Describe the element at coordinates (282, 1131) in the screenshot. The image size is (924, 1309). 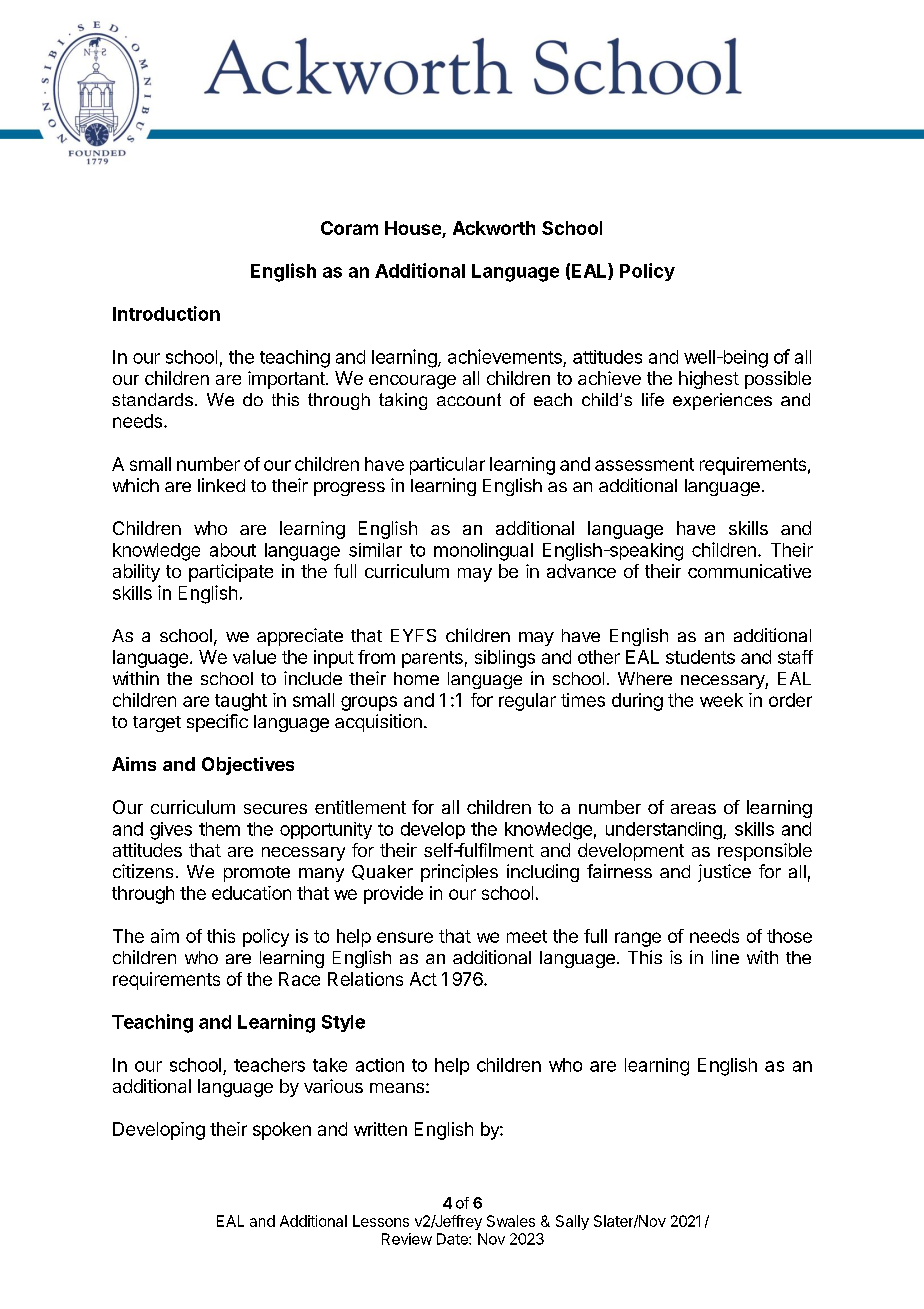
I see `spoken` at that location.
